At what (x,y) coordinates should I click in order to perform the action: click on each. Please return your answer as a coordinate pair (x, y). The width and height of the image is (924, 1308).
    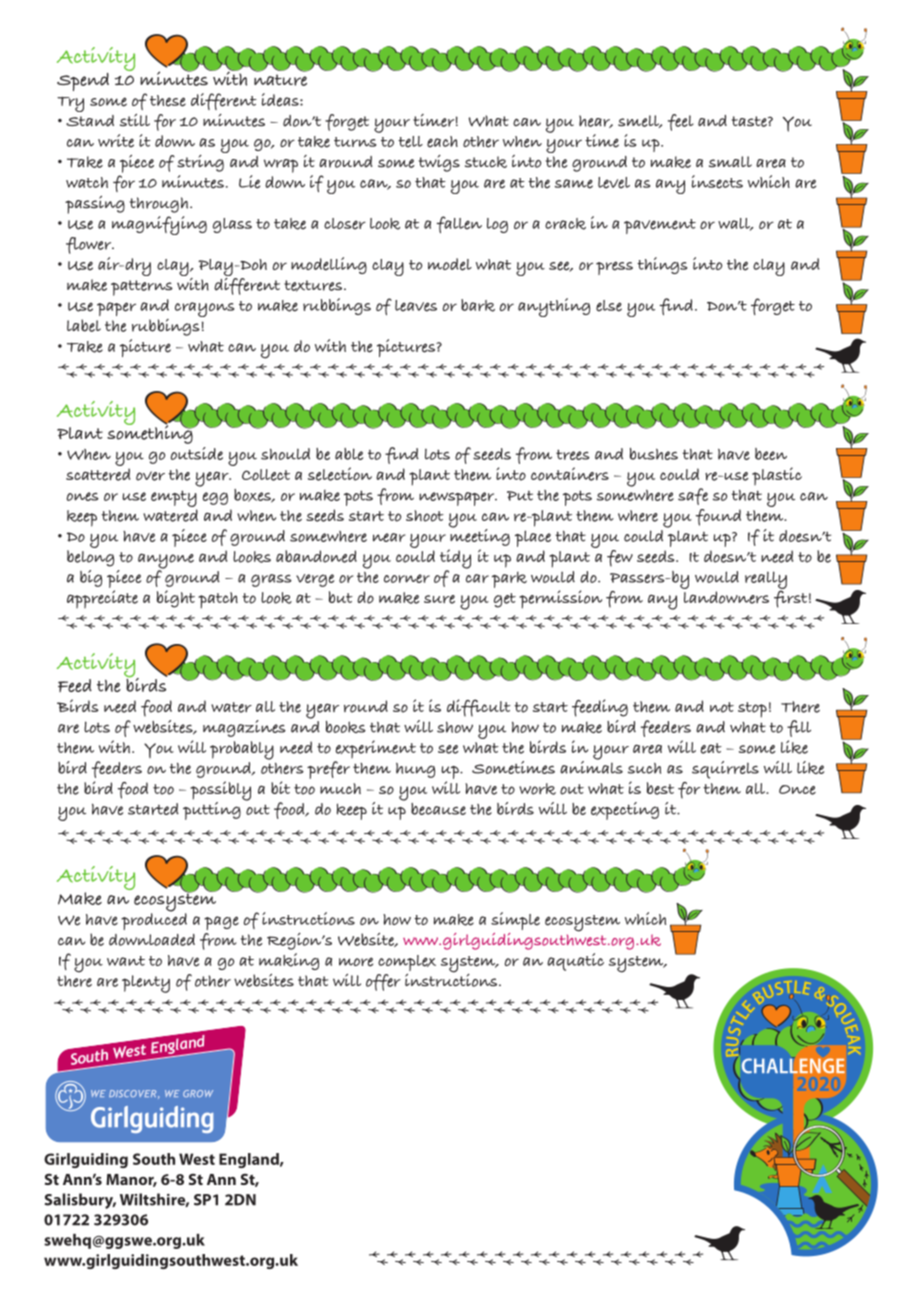
    Looking at the image, I should click on (442, 142).
